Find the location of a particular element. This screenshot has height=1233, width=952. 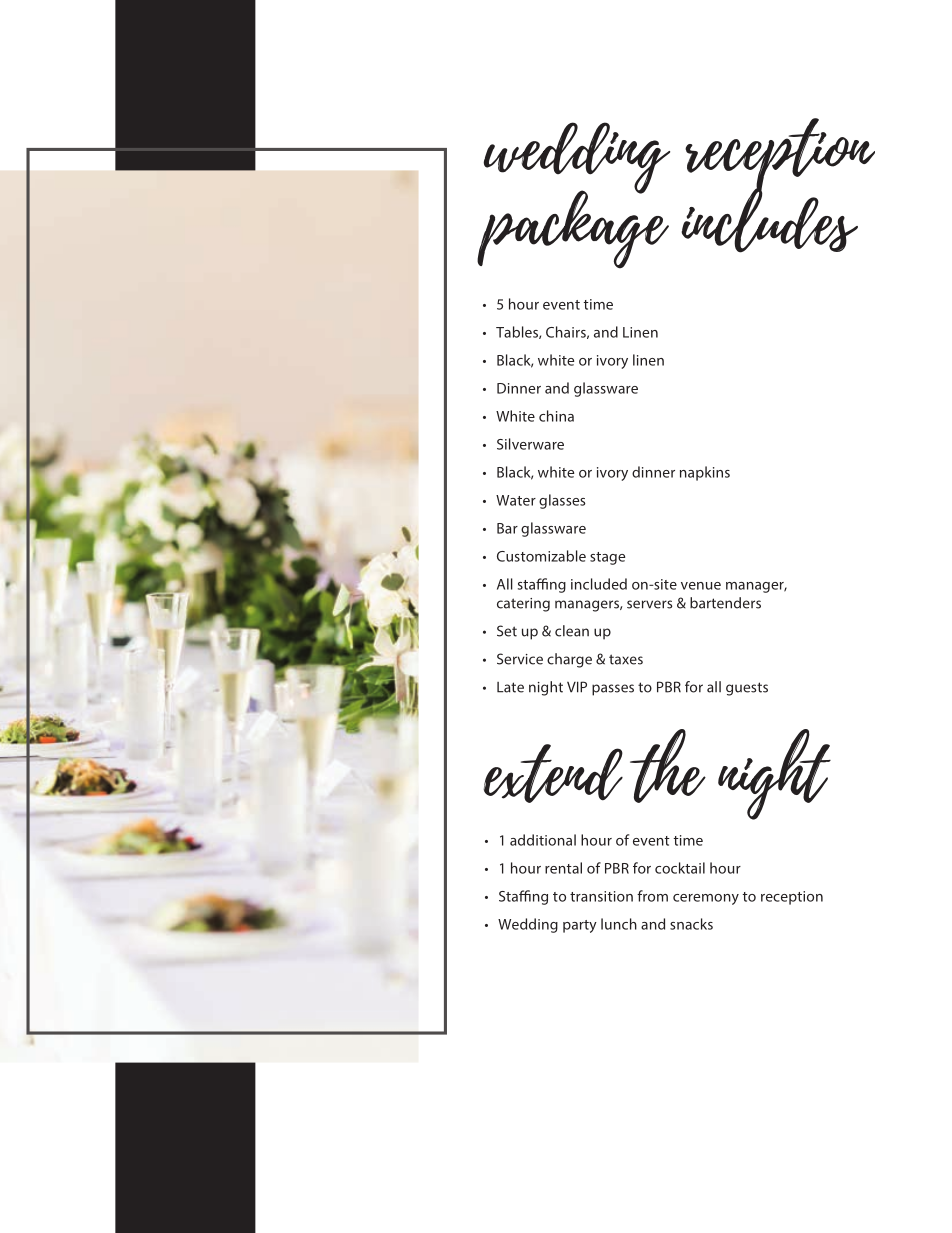

Silverware is located at coordinates (530, 444).
